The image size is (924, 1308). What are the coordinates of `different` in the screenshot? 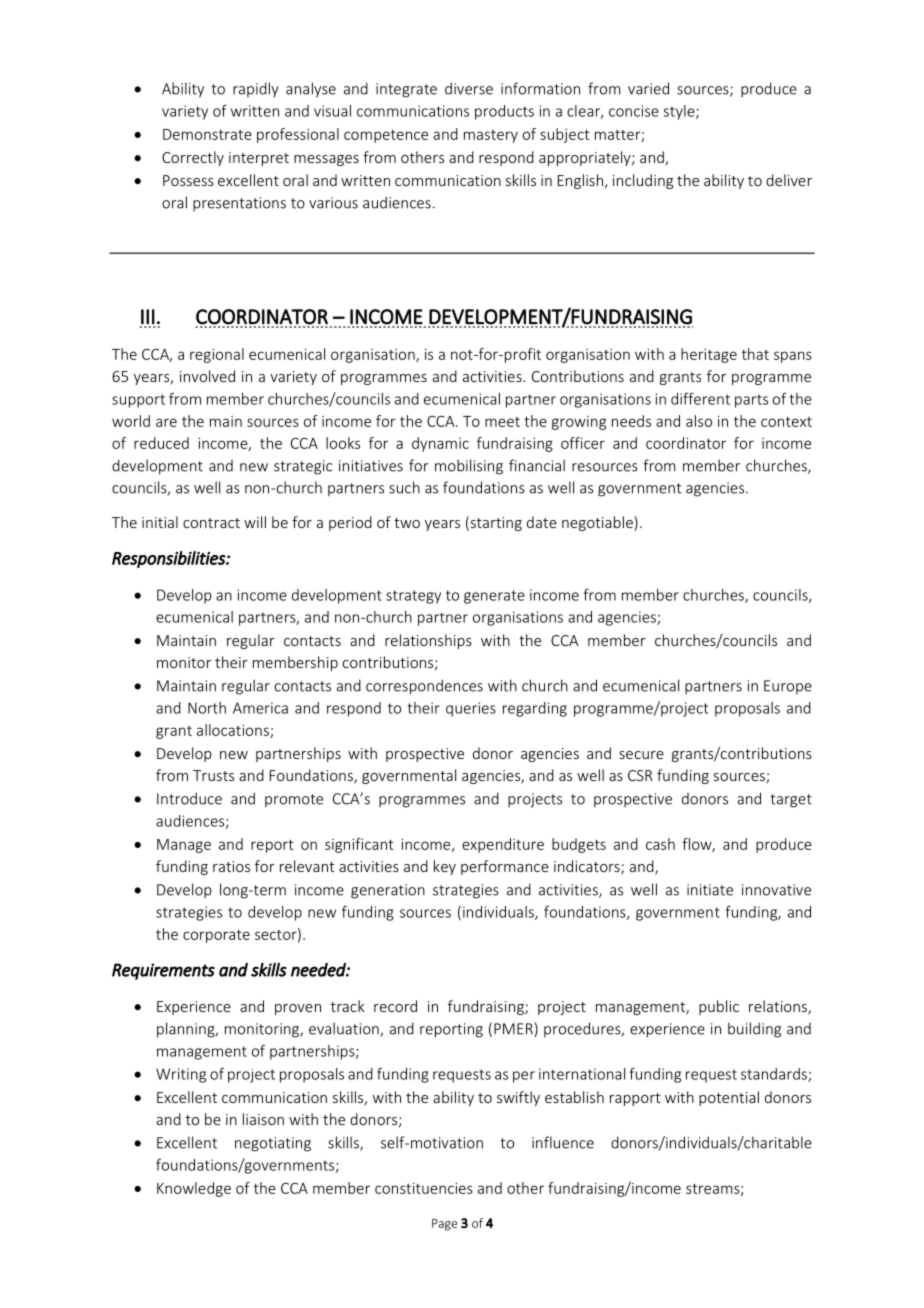 It's located at (700, 398).
